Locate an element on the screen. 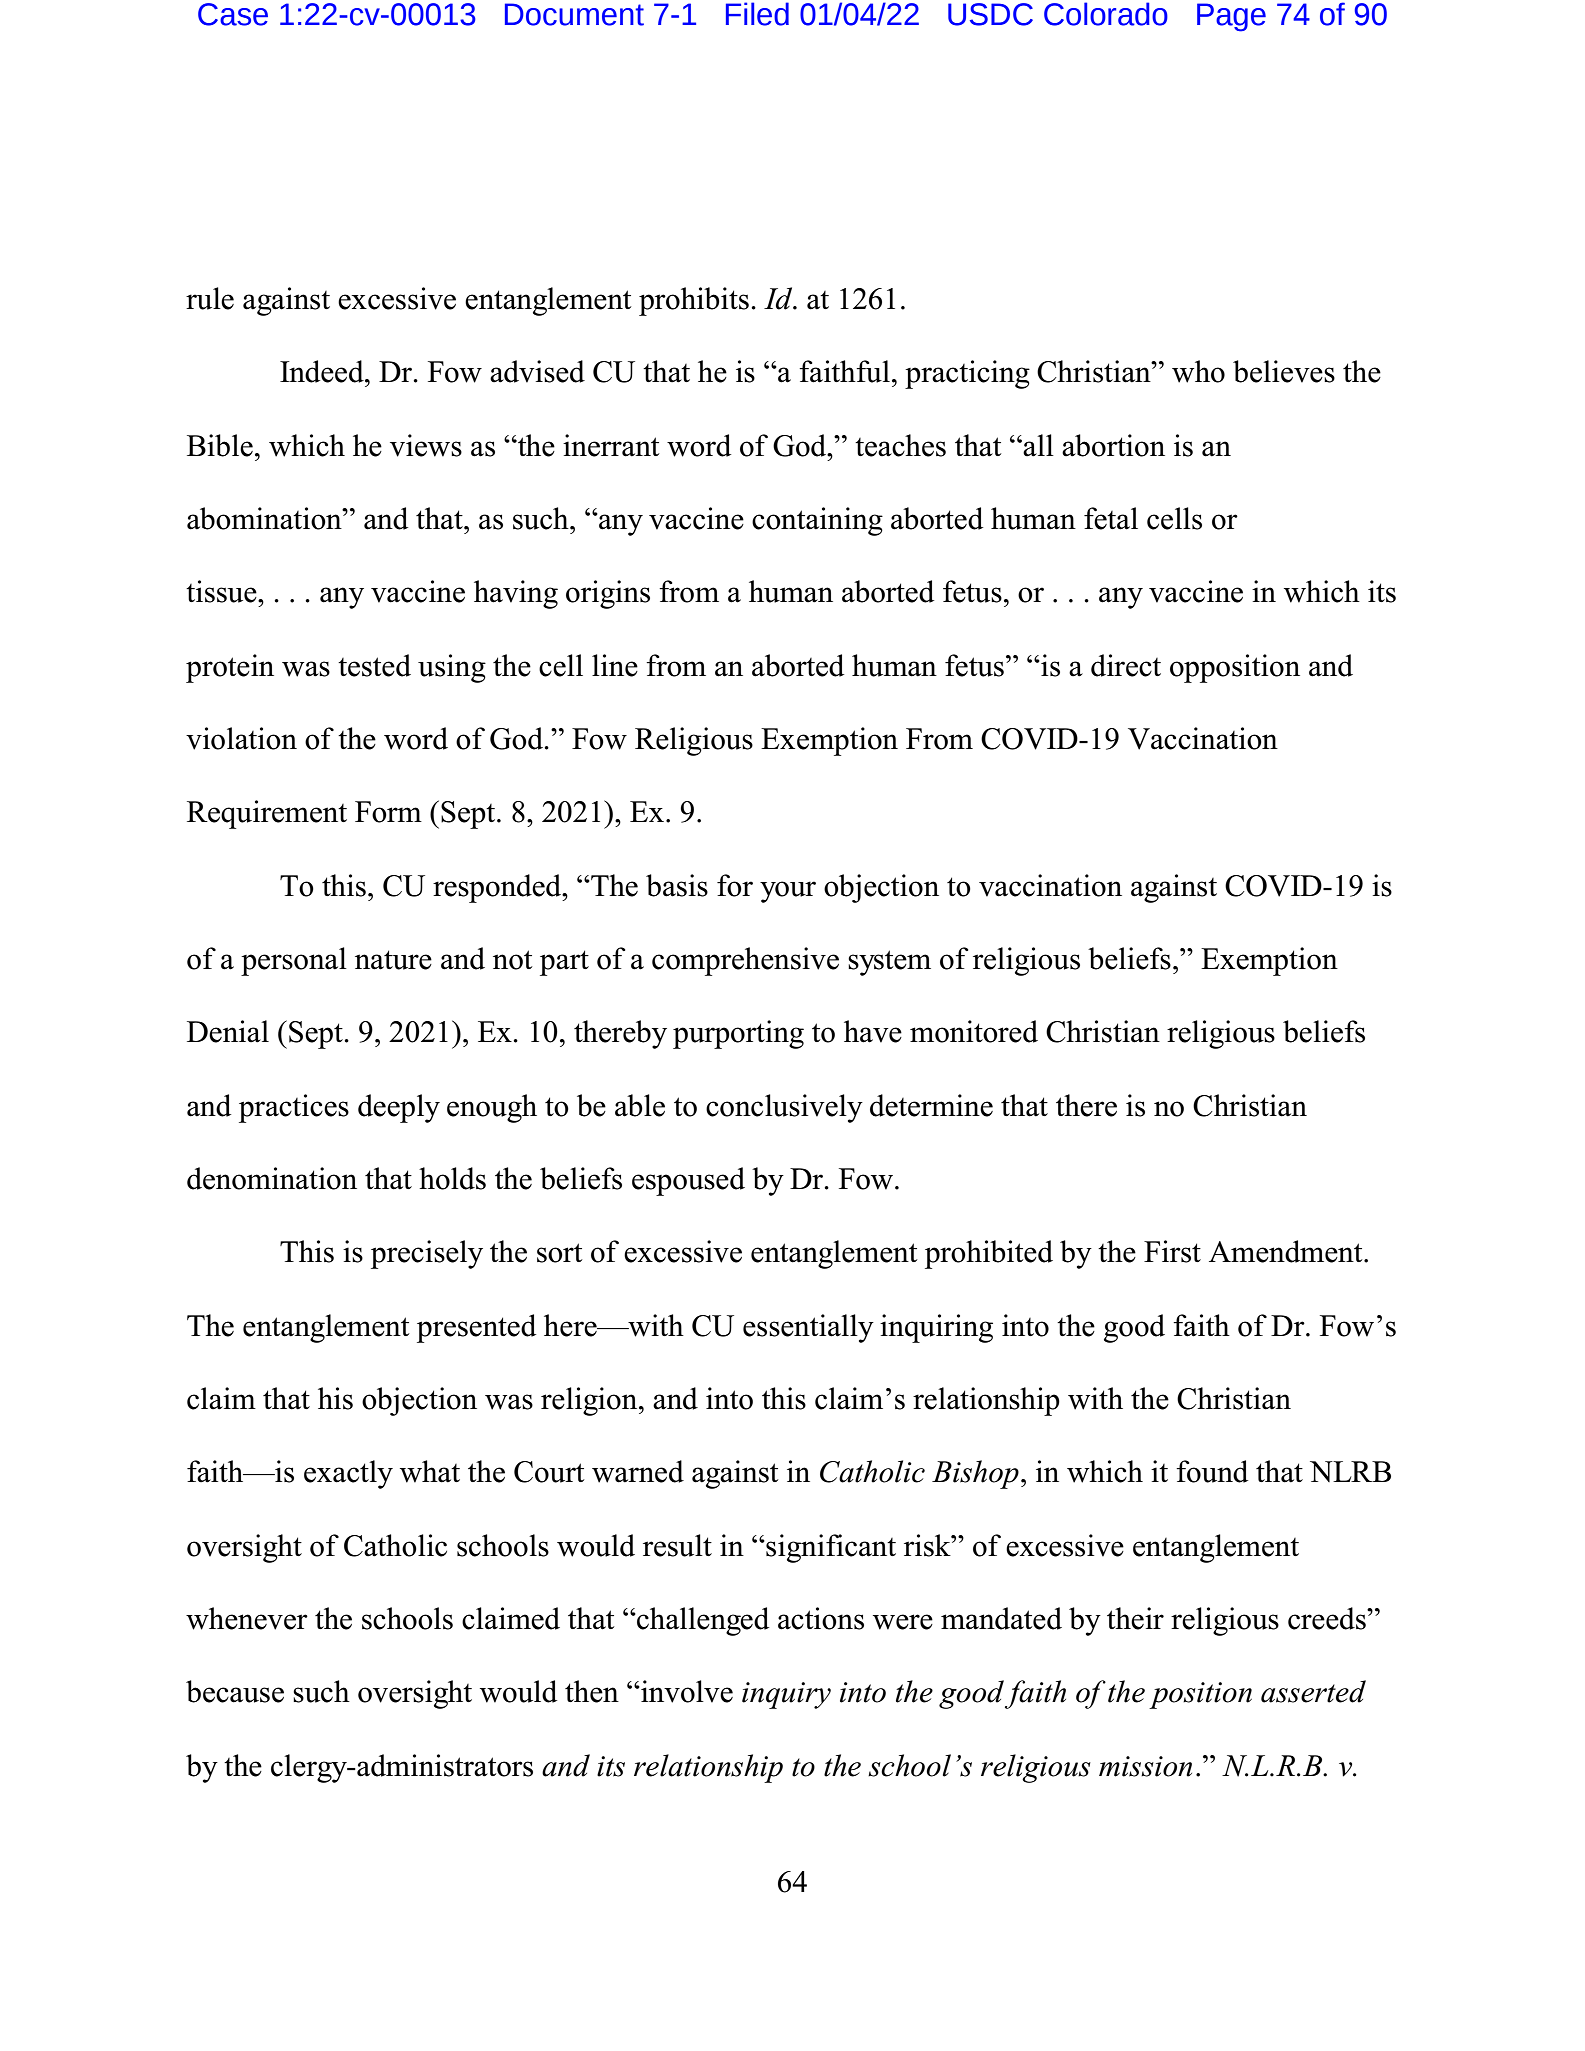 This screenshot has width=1585, height=2051. Page is located at coordinates (1231, 17).
